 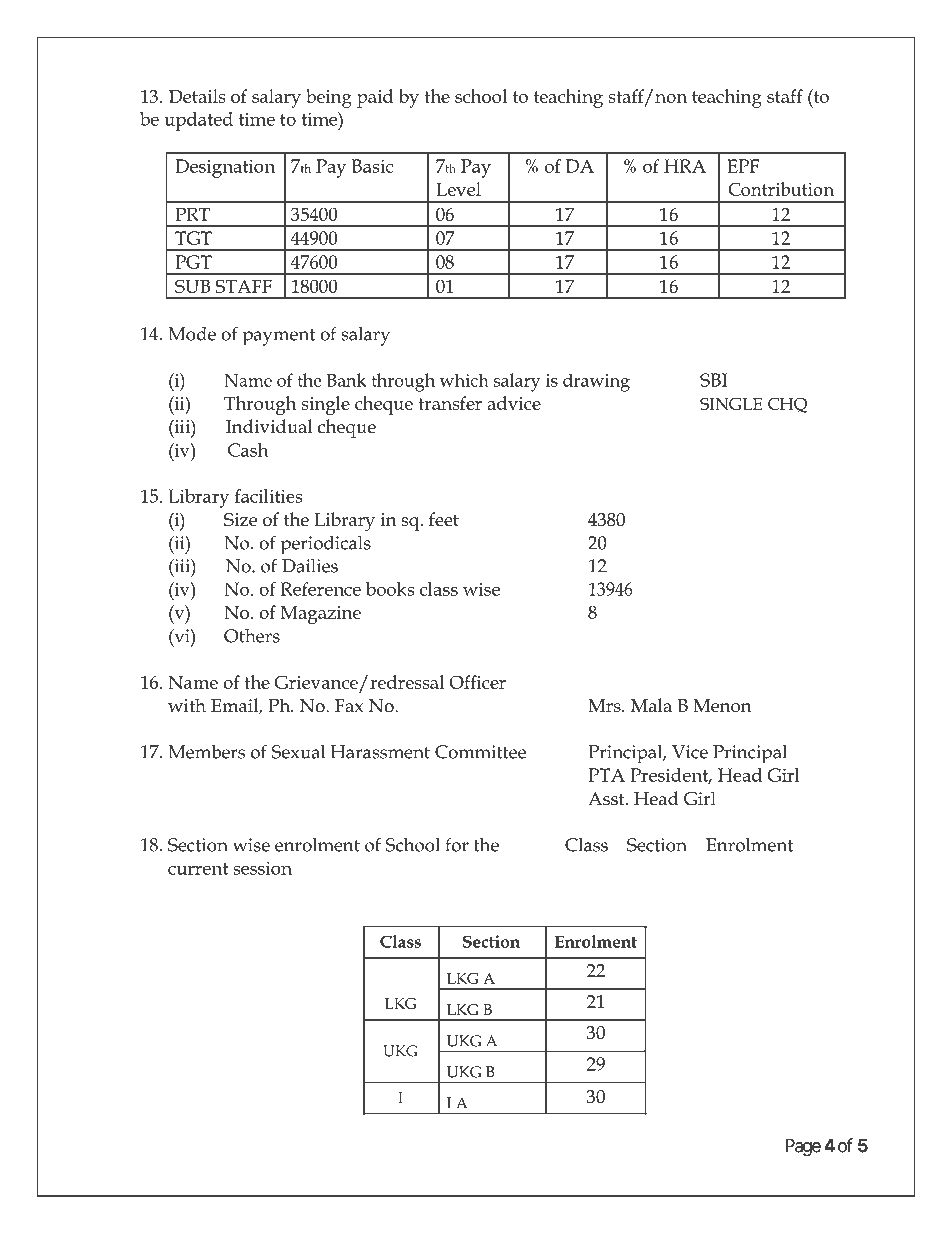 What do you see at coordinates (252, 636) in the document?
I see `Others` at bounding box center [252, 636].
